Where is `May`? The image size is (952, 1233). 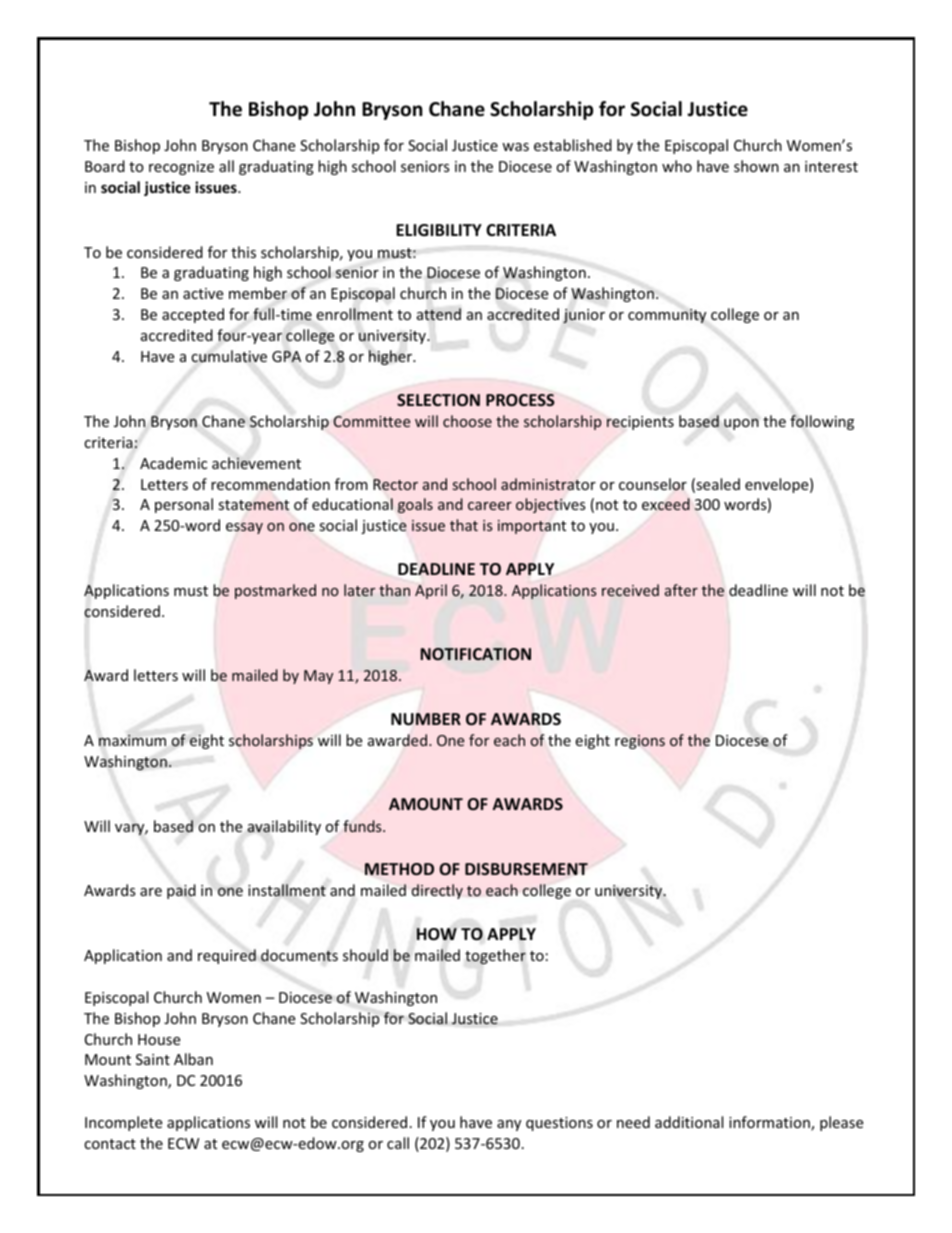 May is located at coordinates (318, 677).
